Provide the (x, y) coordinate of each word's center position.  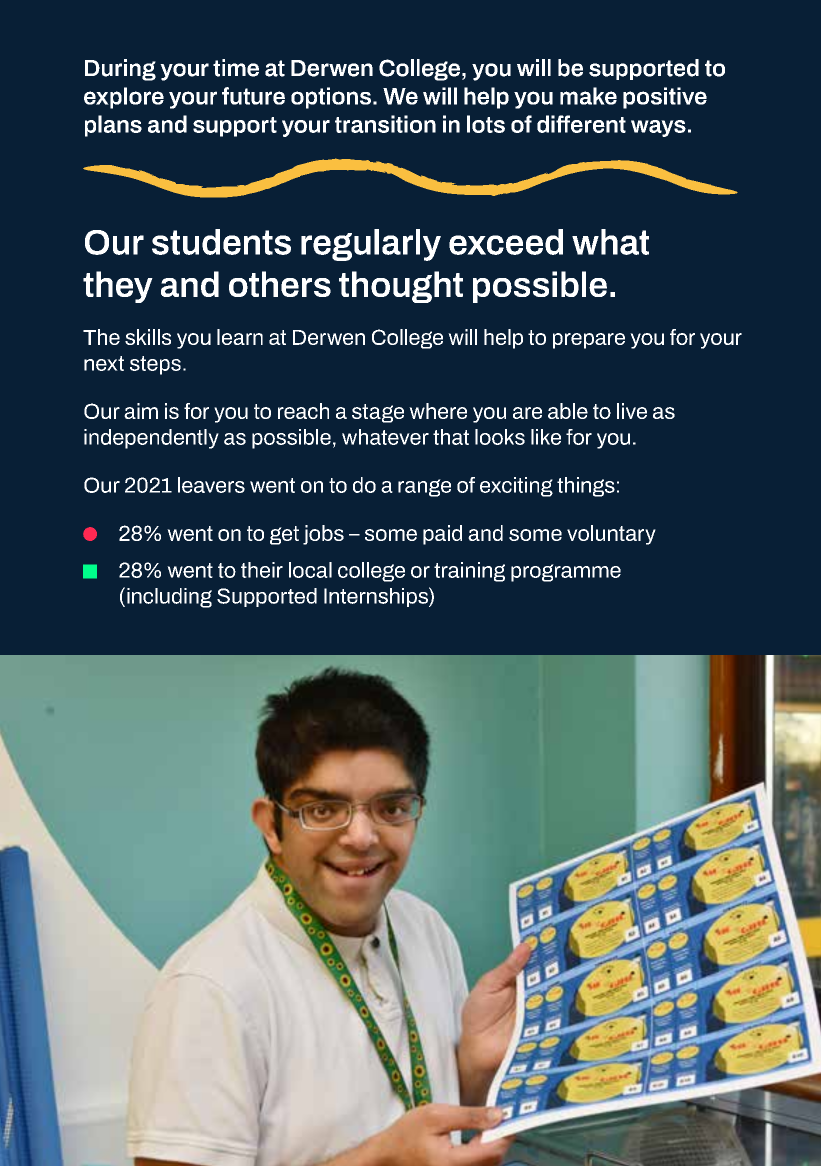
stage (378, 413)
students (221, 242)
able (568, 411)
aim (141, 411)
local (310, 570)
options (331, 98)
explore (124, 98)
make (588, 96)
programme (566, 573)
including (169, 598)
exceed (506, 242)
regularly (371, 245)
